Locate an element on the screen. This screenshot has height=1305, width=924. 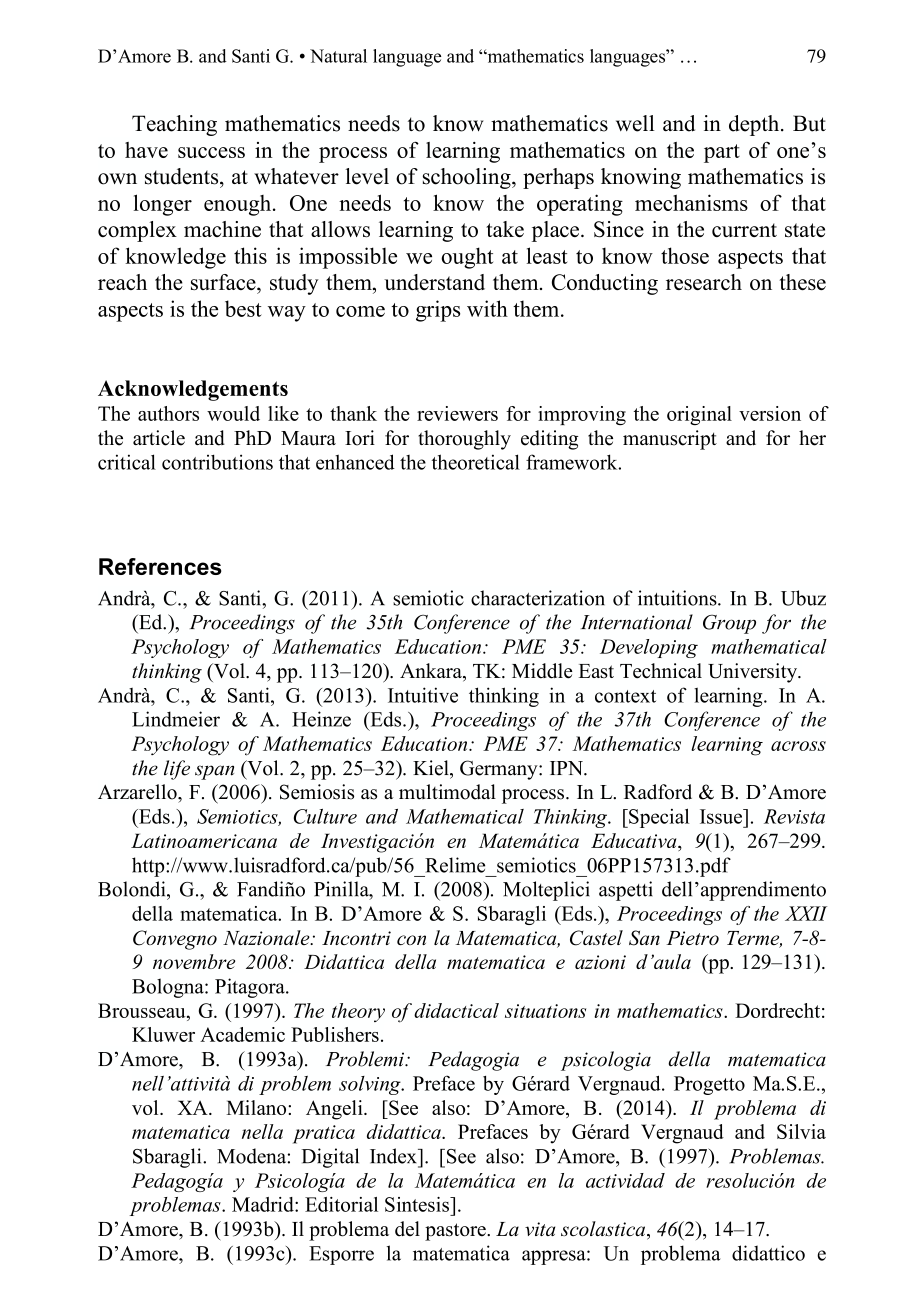
Ankara is located at coordinates (432, 672).
